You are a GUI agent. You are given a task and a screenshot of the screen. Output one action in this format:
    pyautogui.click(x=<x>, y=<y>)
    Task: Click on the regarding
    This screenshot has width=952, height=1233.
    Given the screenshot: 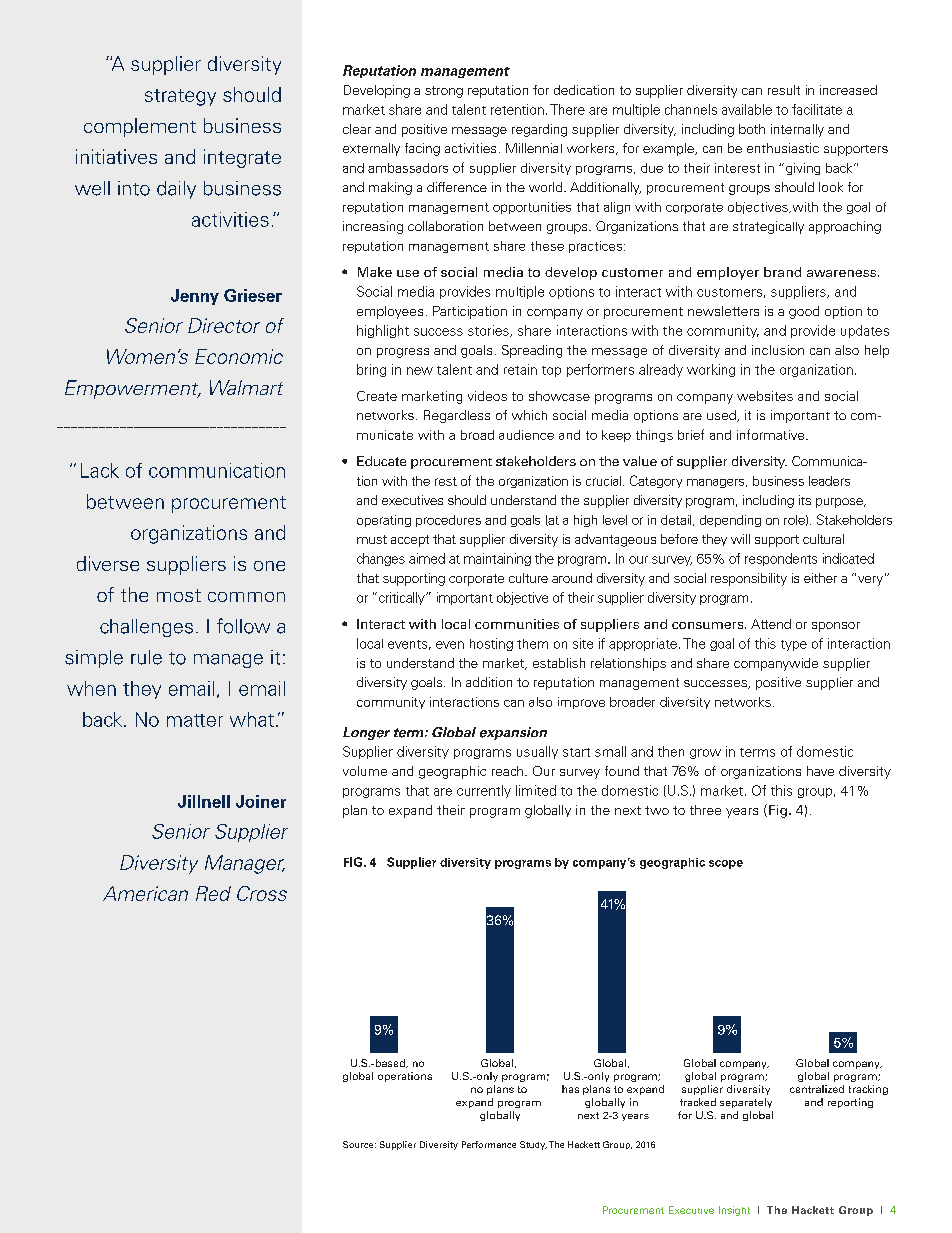 What is the action you would take?
    pyautogui.click(x=539, y=130)
